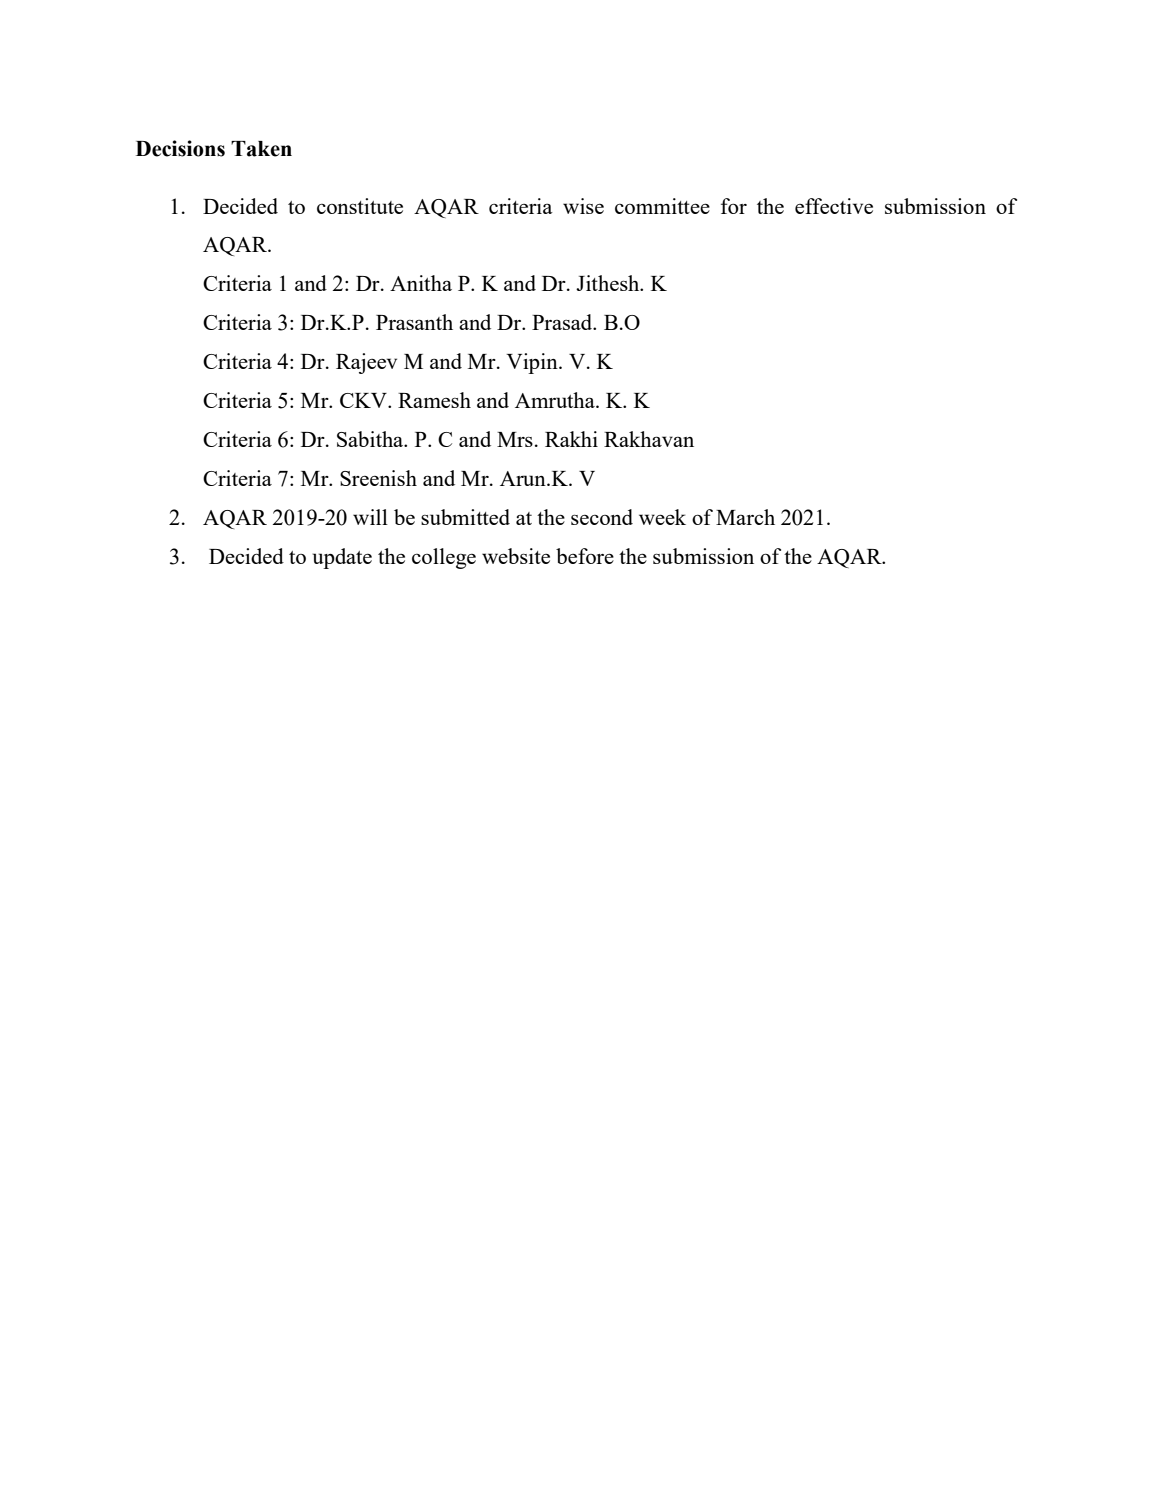 This image has height=1489, width=1151. What do you see at coordinates (834, 206) in the image?
I see `effective` at bounding box center [834, 206].
